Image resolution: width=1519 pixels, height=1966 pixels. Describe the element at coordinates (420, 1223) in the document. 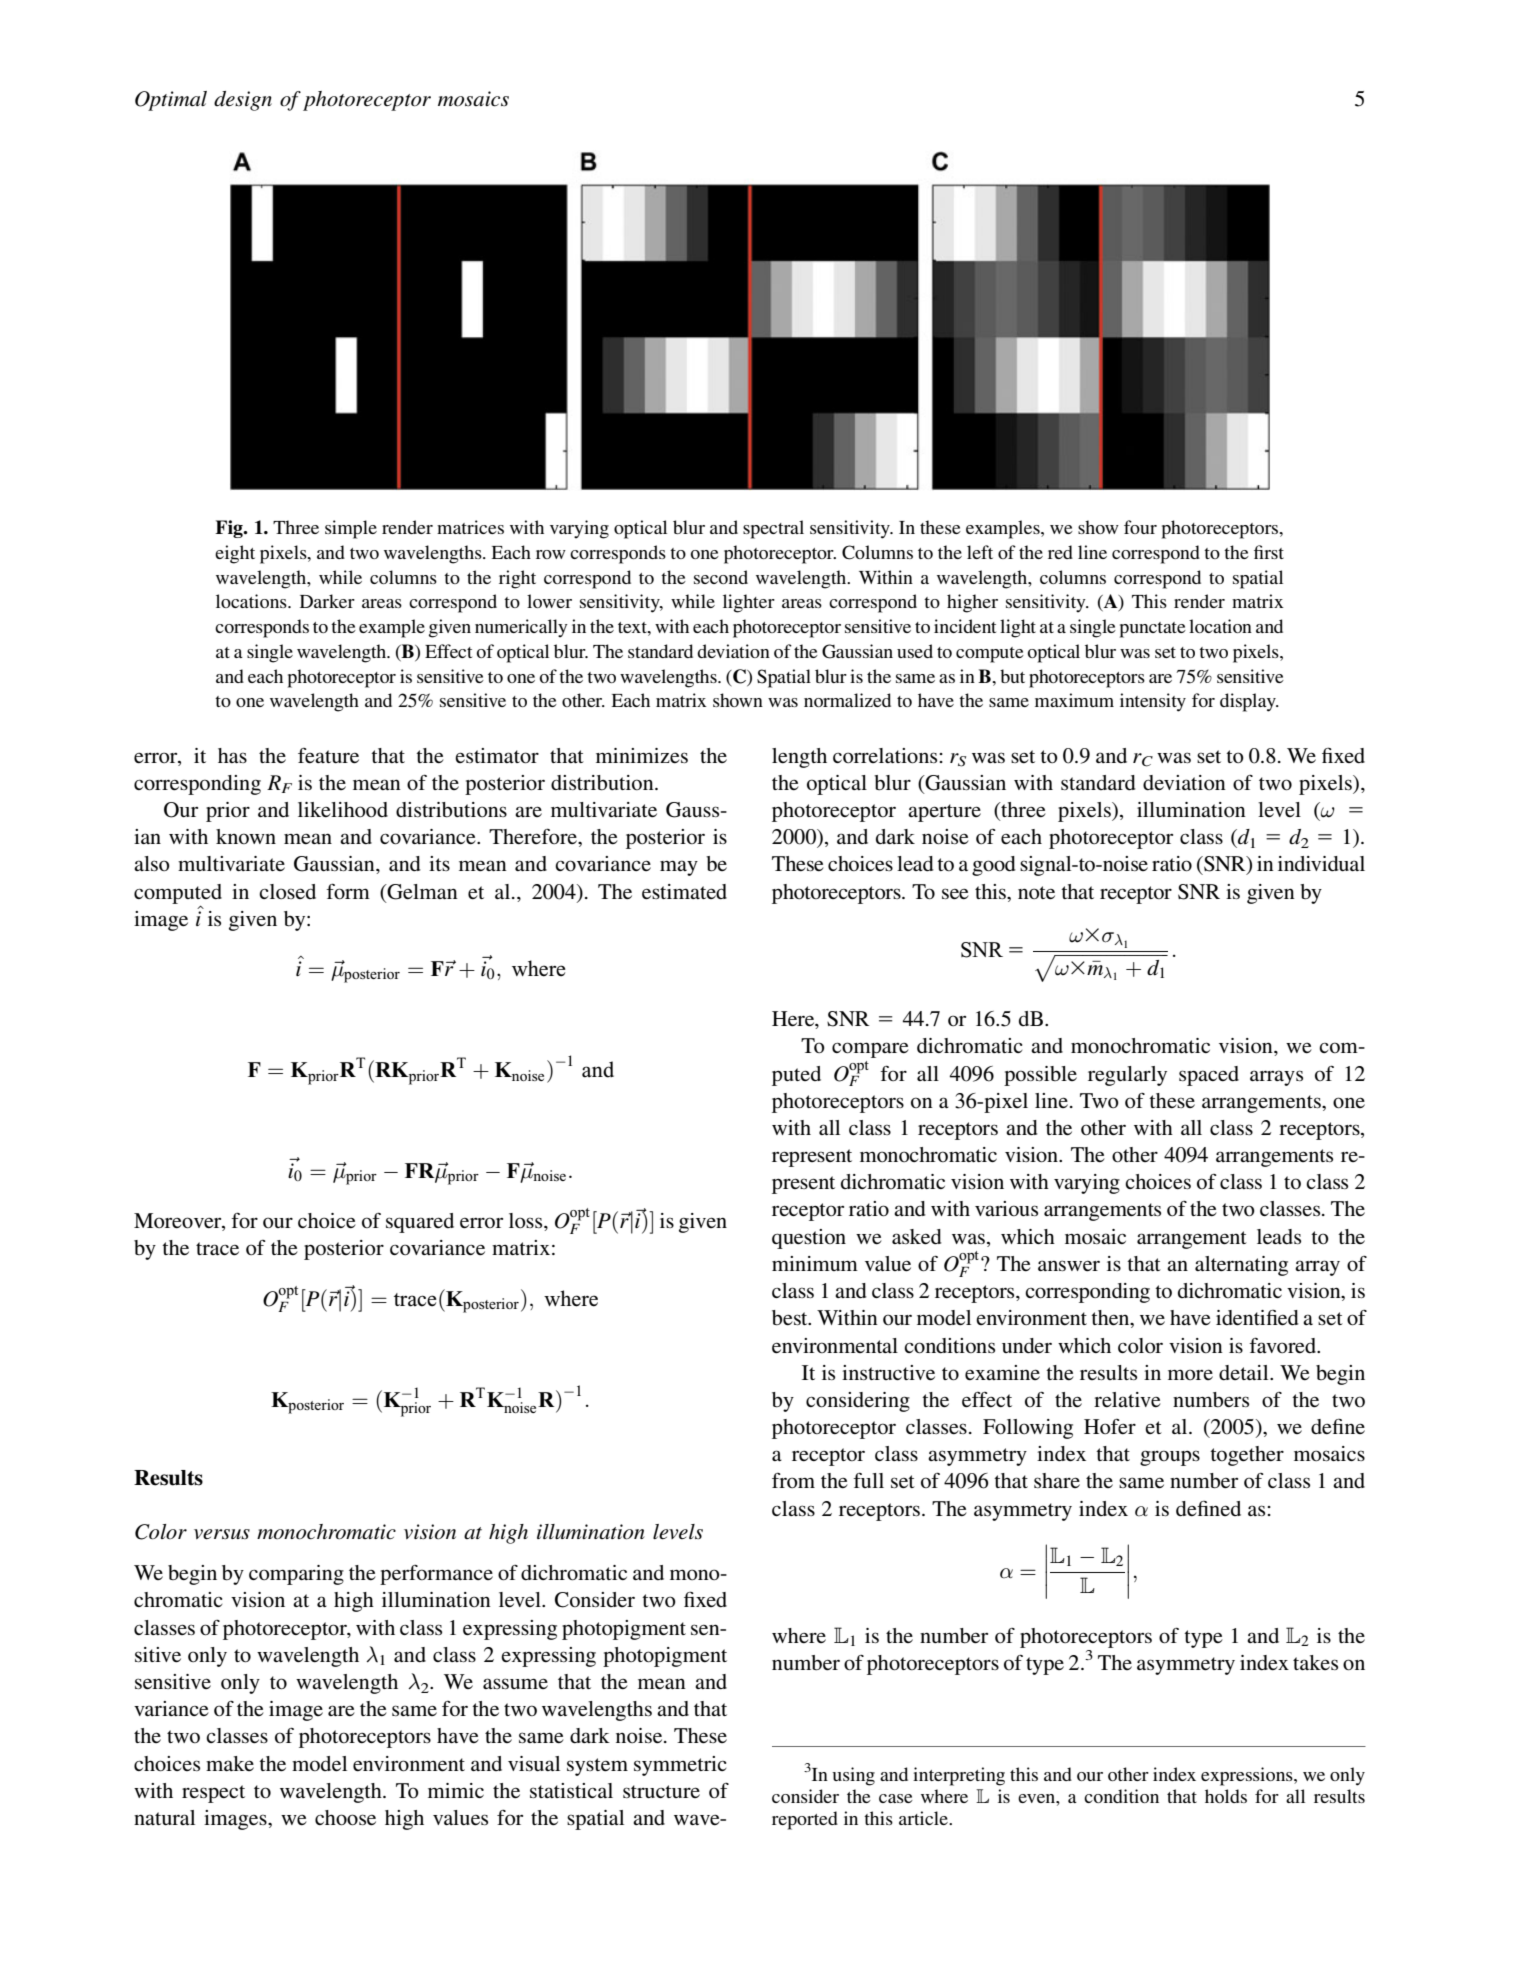

I see `squared` at that location.
